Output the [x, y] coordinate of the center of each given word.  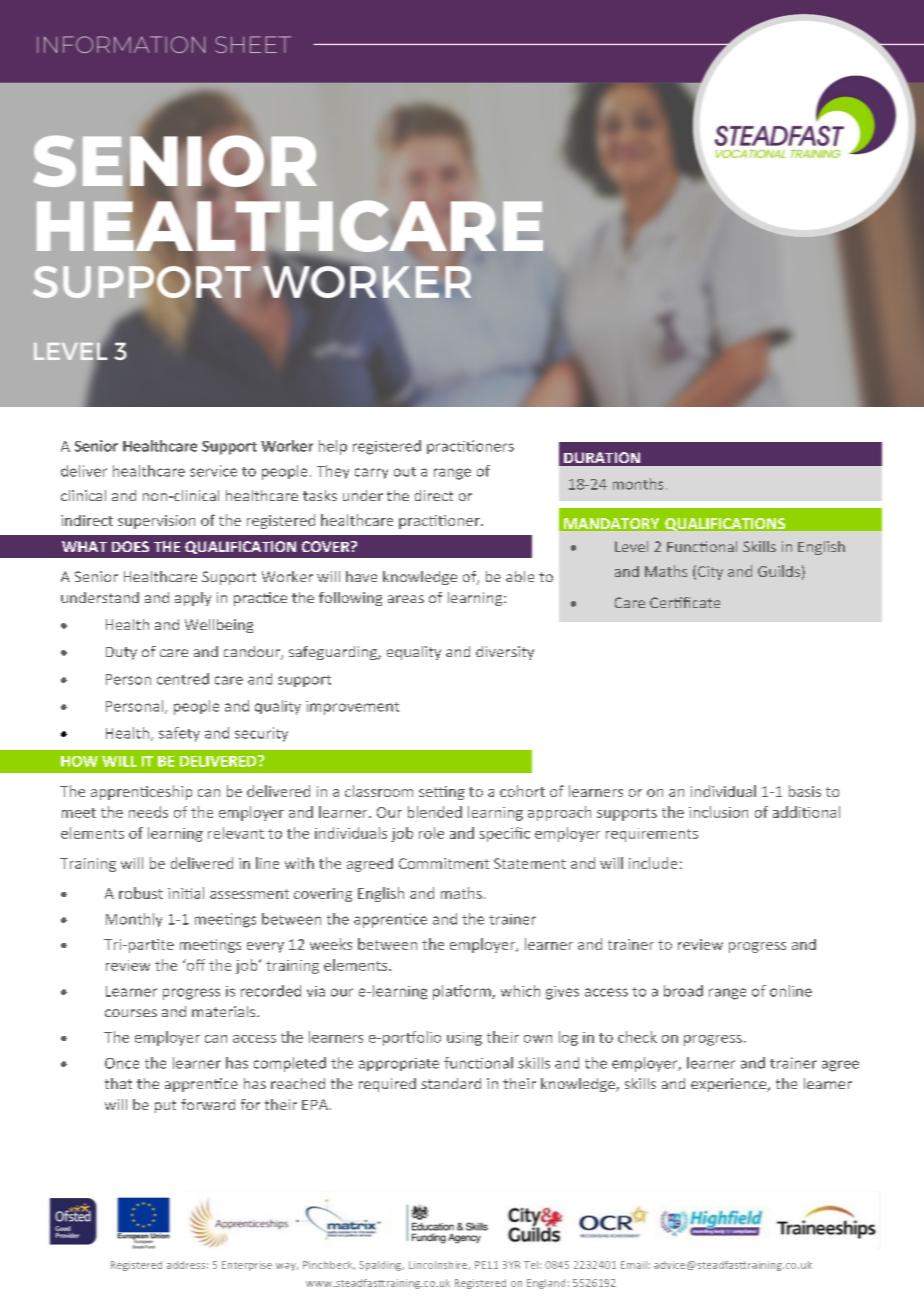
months [638, 484]
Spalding [381, 1266]
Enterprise [247, 1266]
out [405, 472]
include [653, 863]
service [213, 471]
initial [186, 893]
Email [634, 1265]
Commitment [444, 863]
